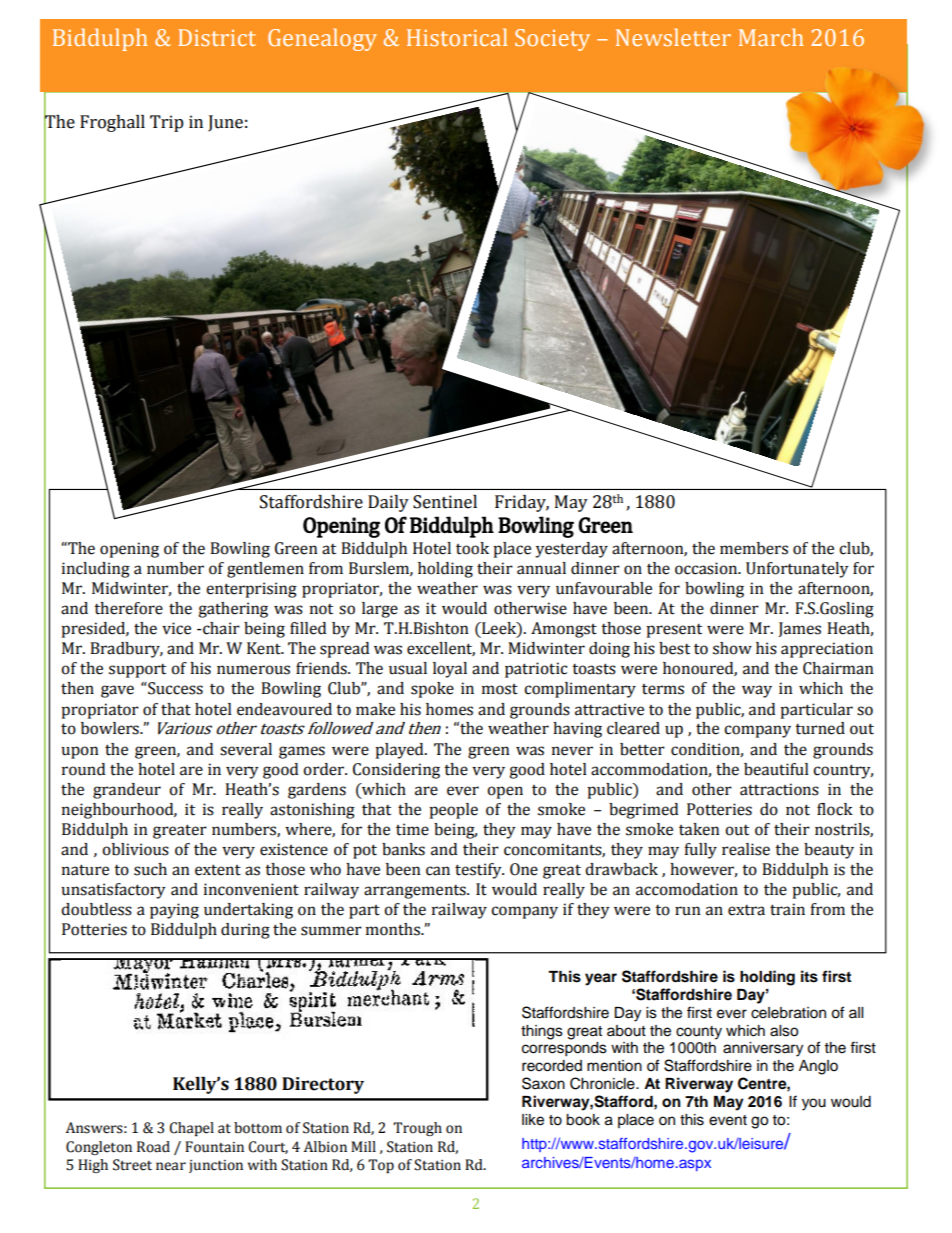 Image resolution: width=952 pixels, height=1233 pixels. Describe the element at coordinates (388, 503) in the page. I see `Daily` at that location.
